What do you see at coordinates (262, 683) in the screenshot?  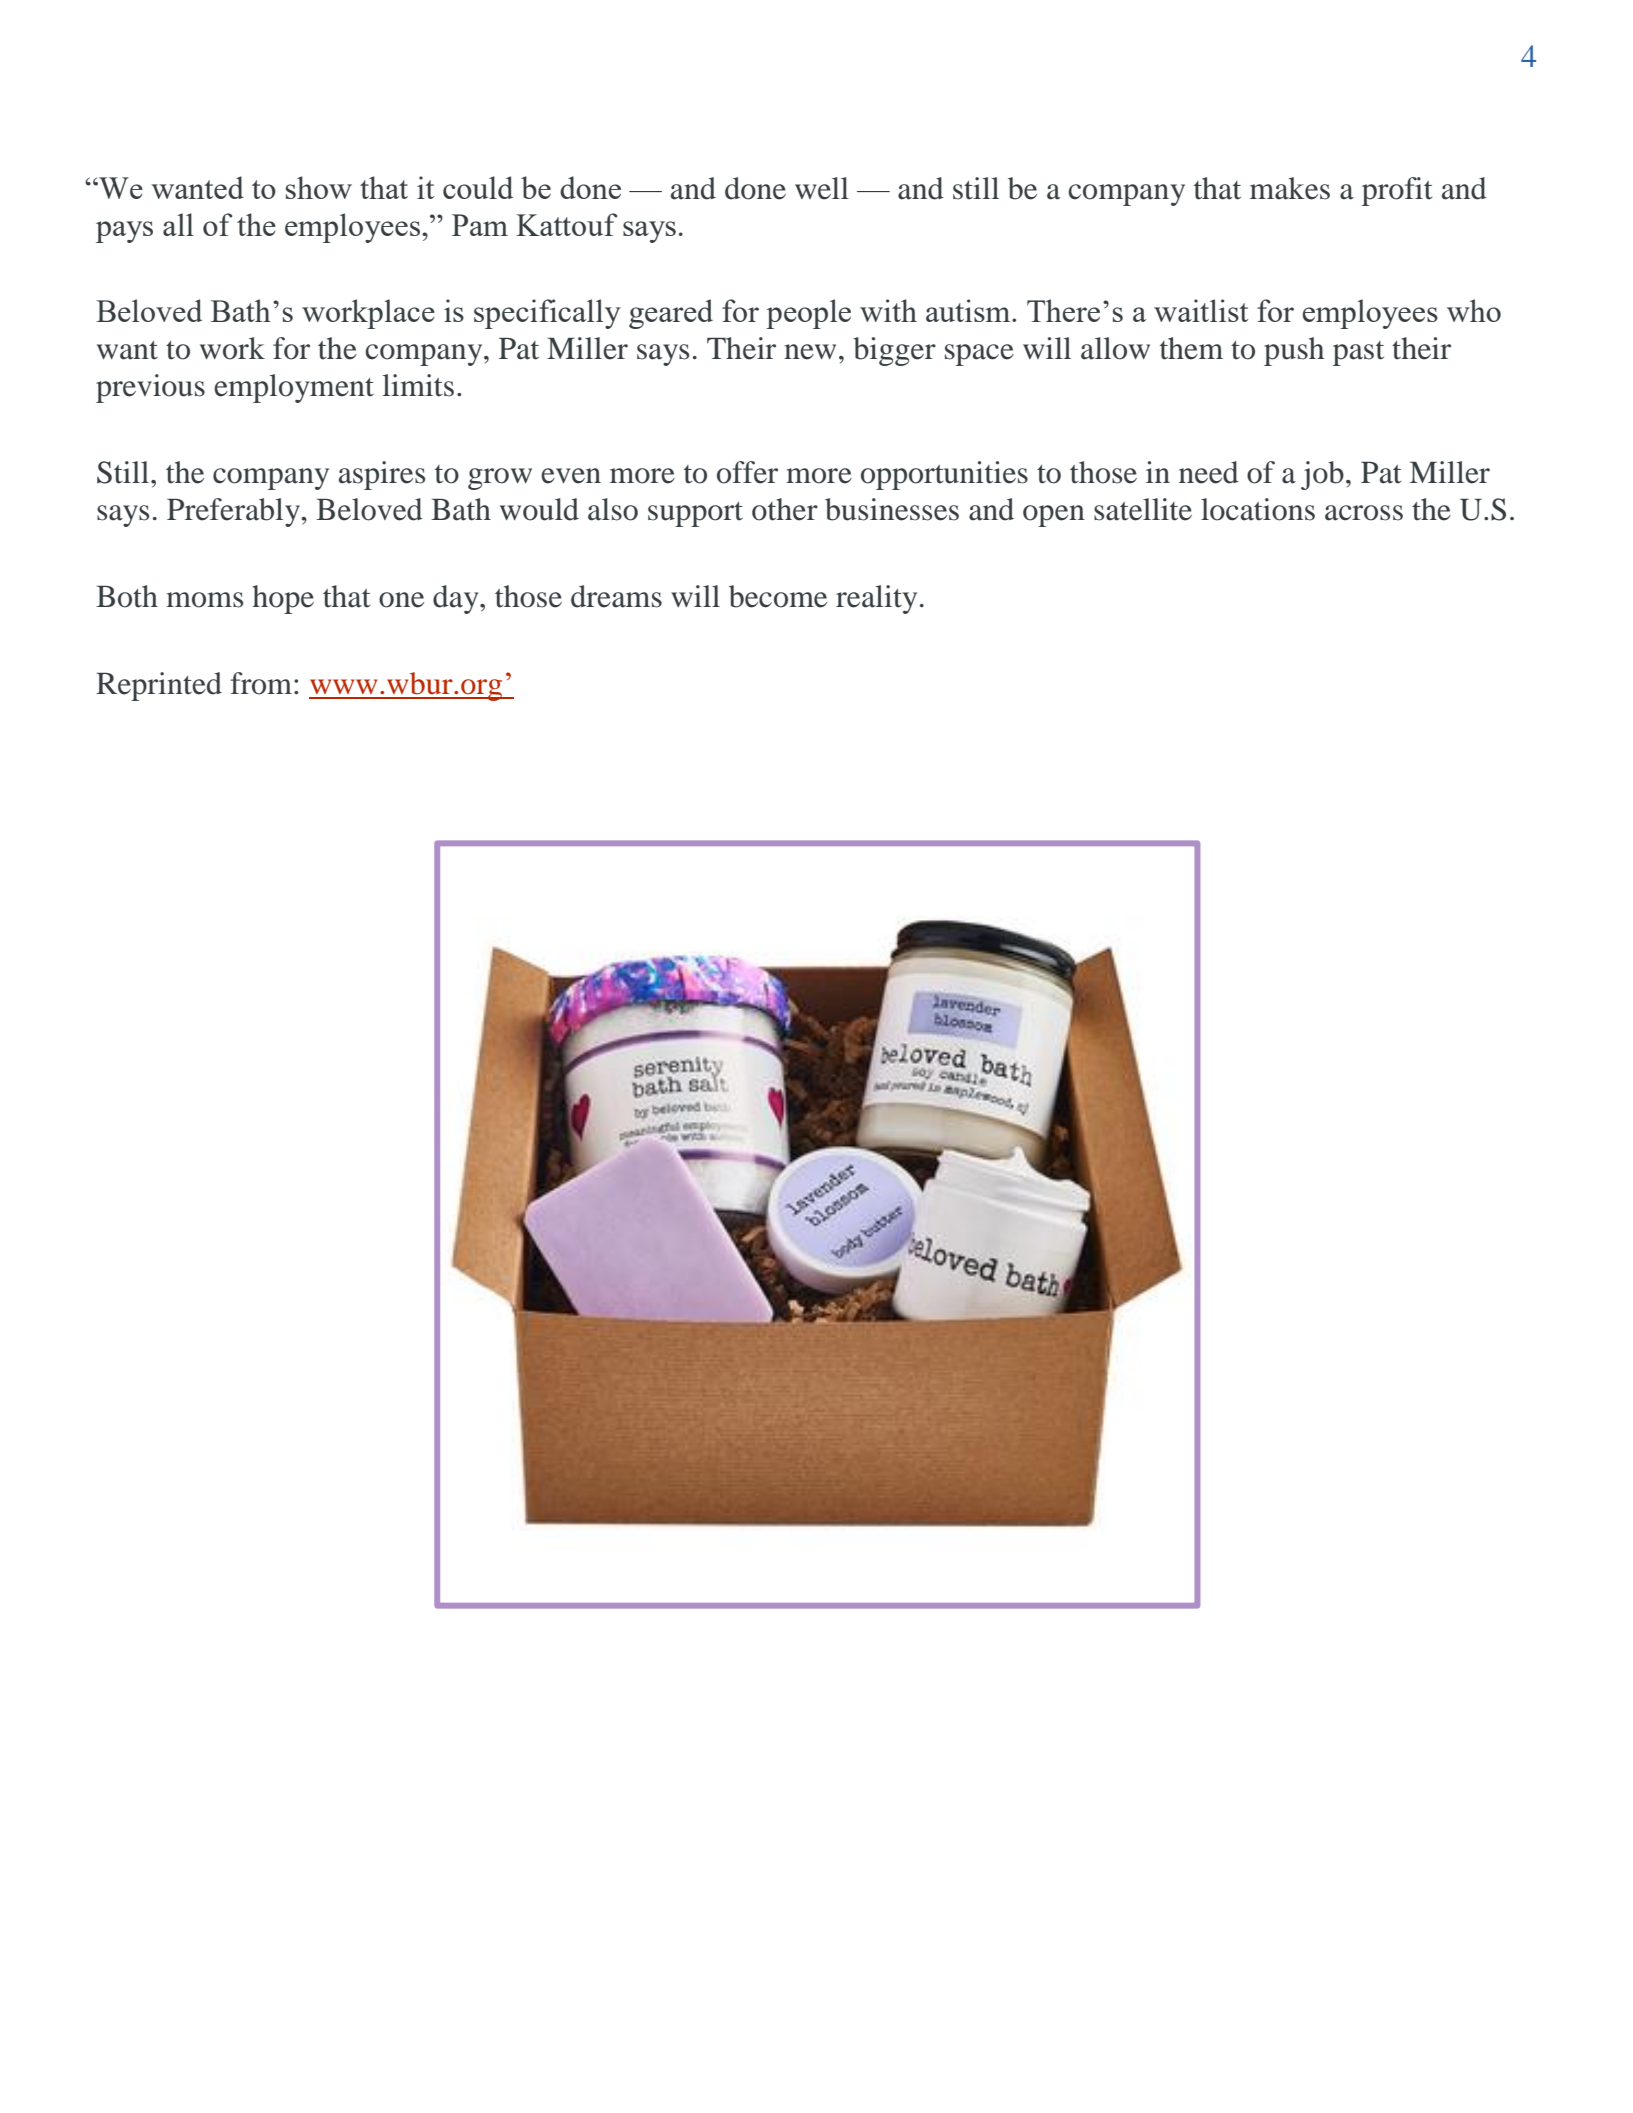 I see `from` at bounding box center [262, 683].
